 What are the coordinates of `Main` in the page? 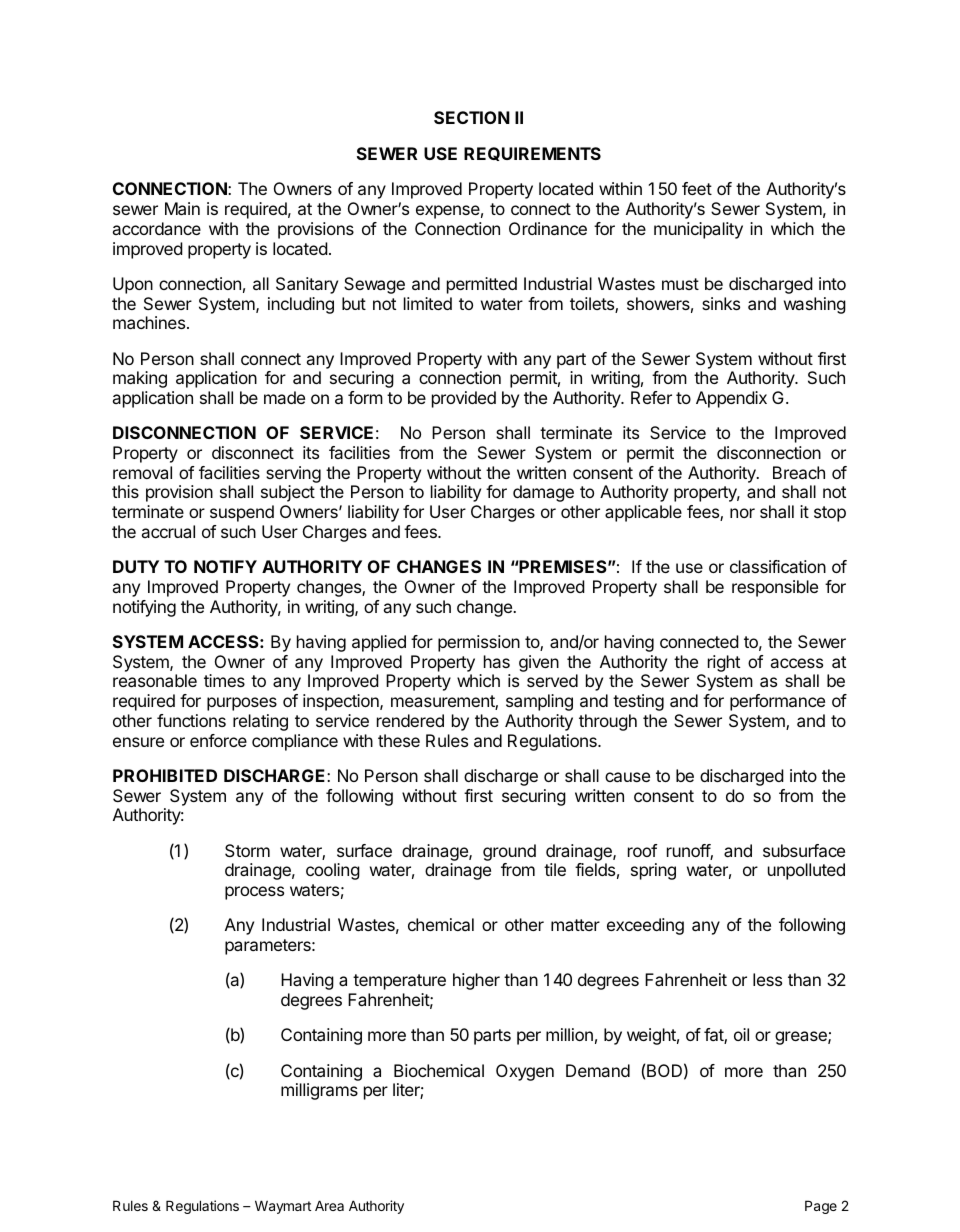 It's located at (182, 208).
